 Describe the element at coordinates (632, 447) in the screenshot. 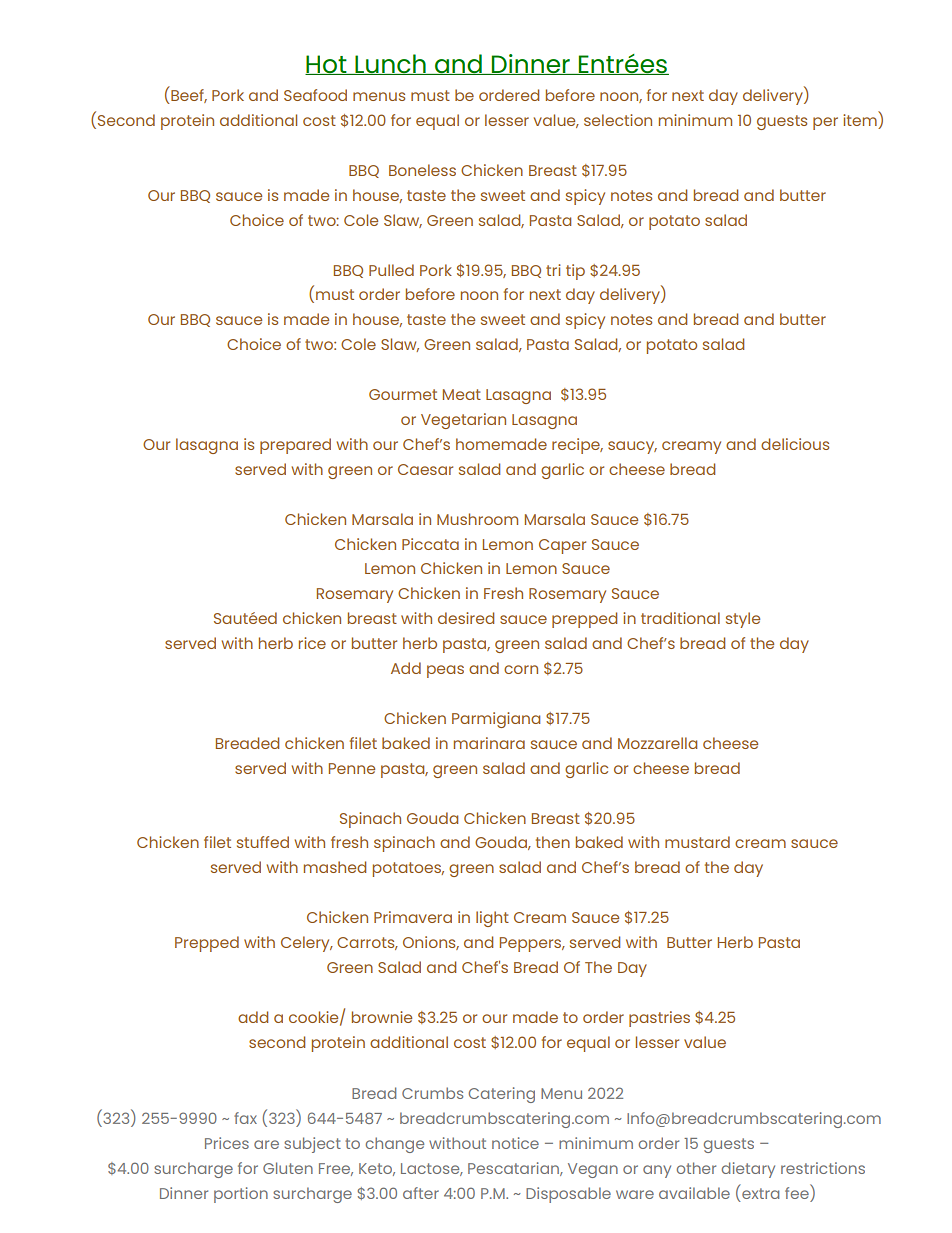

I see `saucy` at that location.
